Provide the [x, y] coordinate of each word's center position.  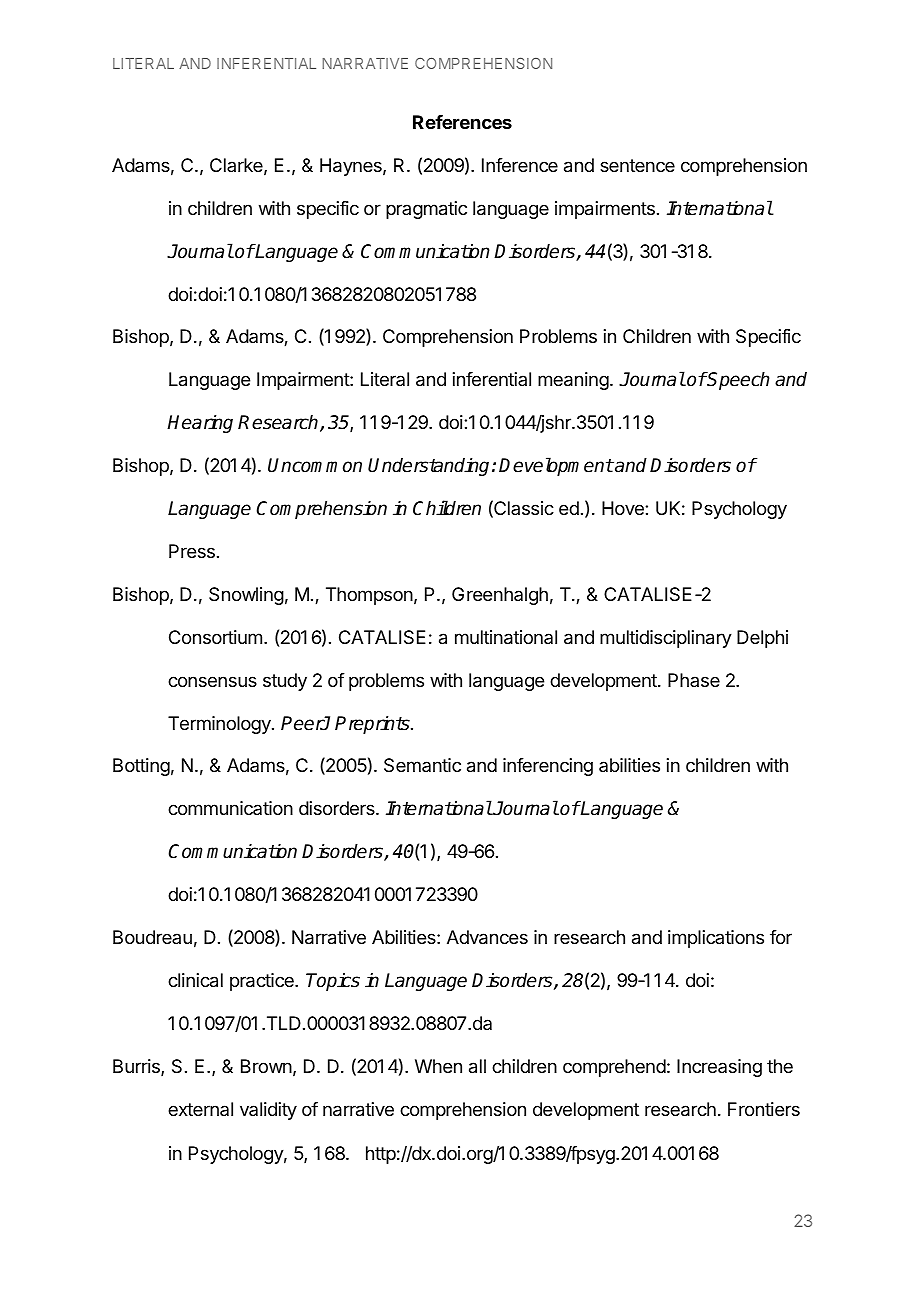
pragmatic [426, 210]
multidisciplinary [666, 639]
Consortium [215, 637]
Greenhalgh [500, 596]
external [200, 1109]
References [462, 122]
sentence [637, 165]
